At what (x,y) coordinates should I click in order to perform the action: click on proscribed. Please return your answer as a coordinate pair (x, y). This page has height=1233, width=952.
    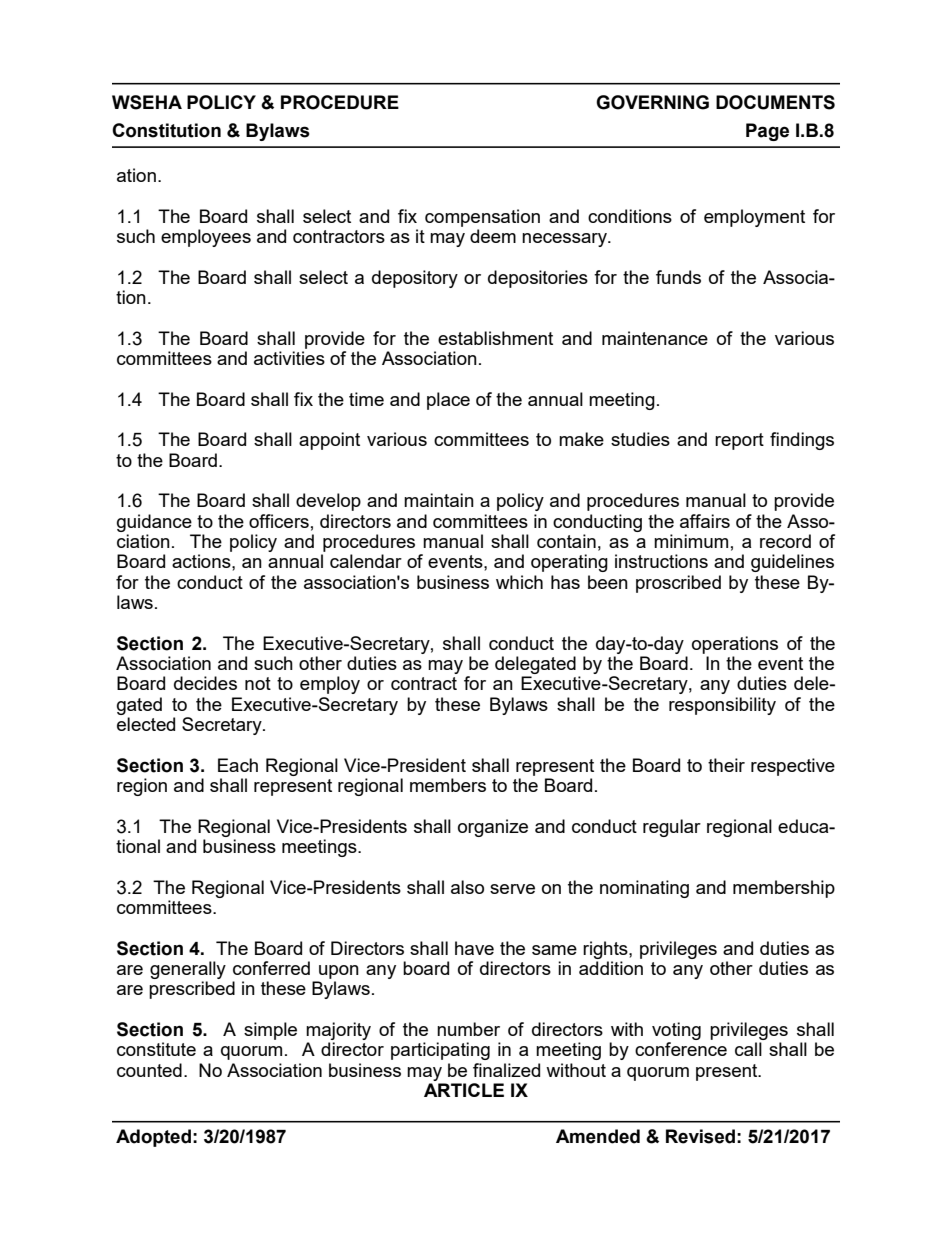
    Looking at the image, I should click on (678, 584).
